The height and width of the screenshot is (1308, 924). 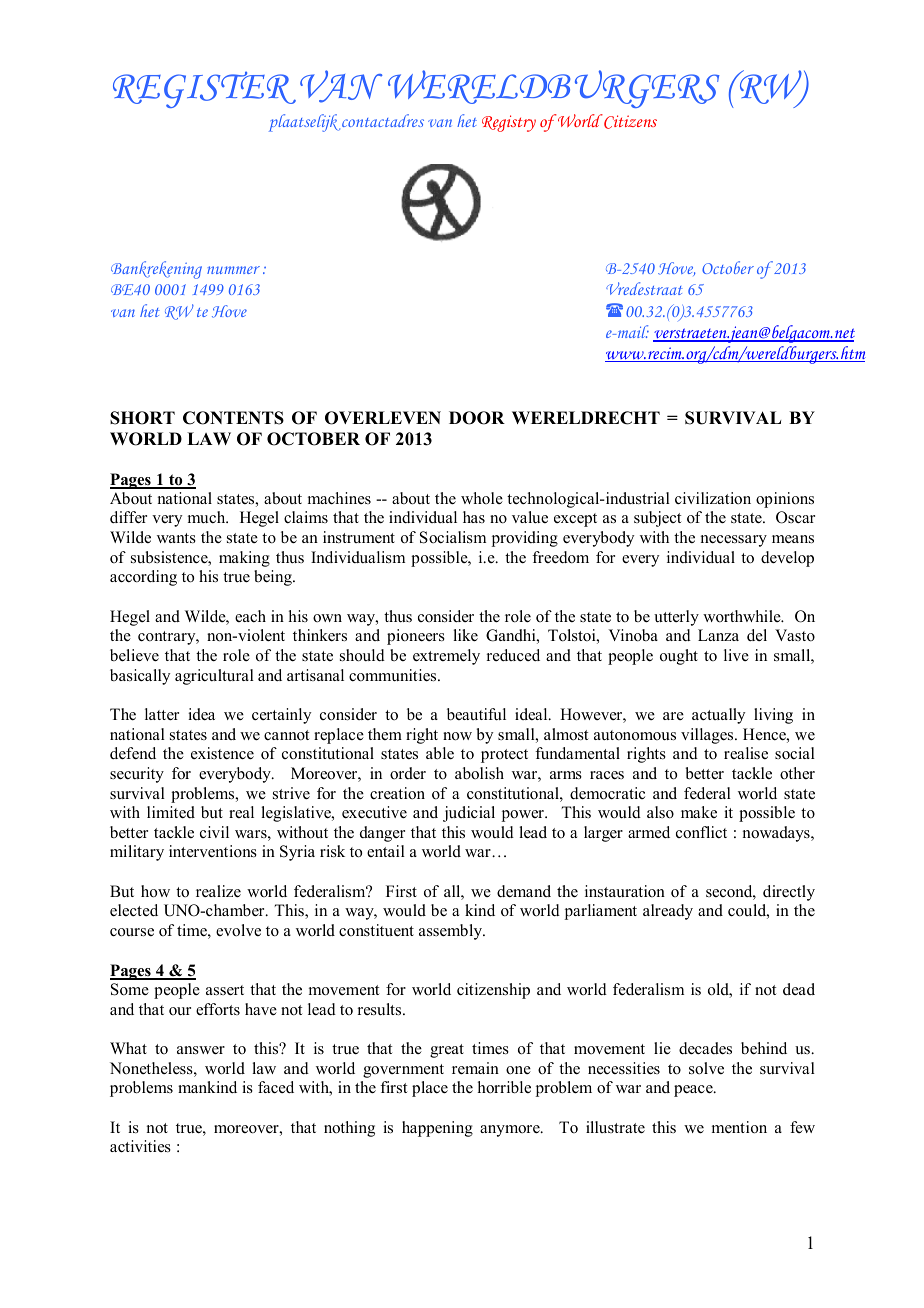 I want to click on Registry, so click(x=509, y=123).
